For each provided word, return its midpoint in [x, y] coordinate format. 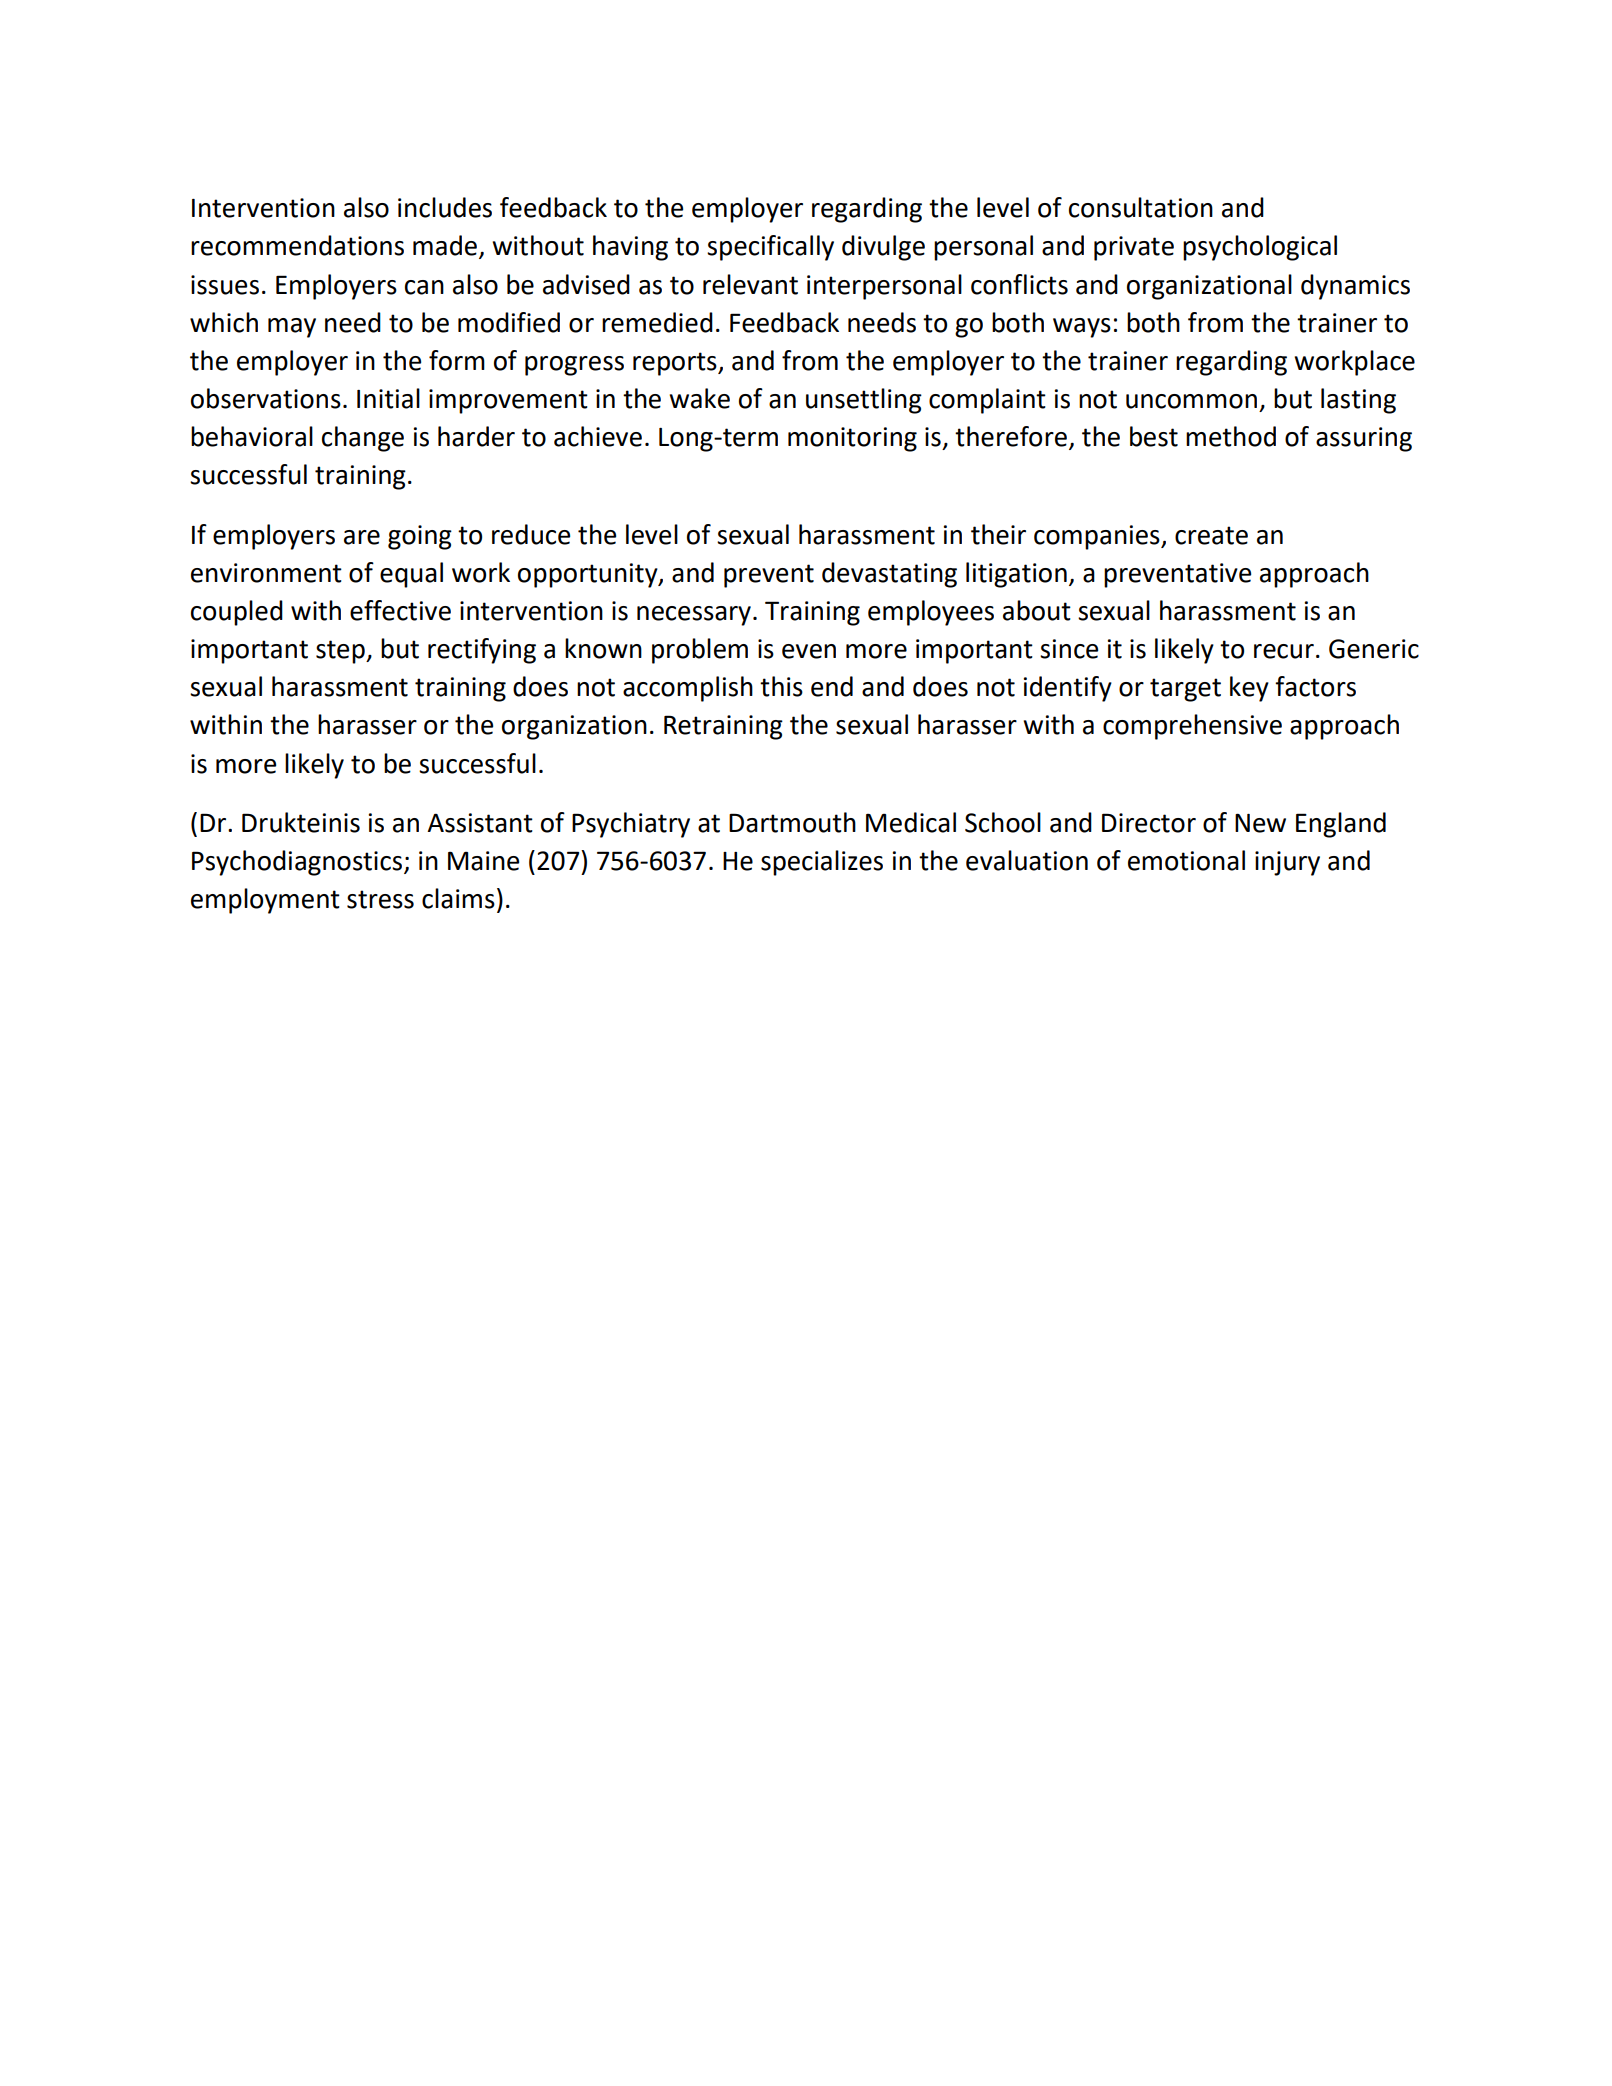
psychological [1260, 248]
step [341, 652]
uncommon [1191, 401]
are [362, 537]
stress [380, 899]
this [781, 686]
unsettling [864, 401]
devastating [889, 575]
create [1211, 535]
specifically [770, 248]
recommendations [297, 245]
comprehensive [1192, 727]
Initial [388, 398]
